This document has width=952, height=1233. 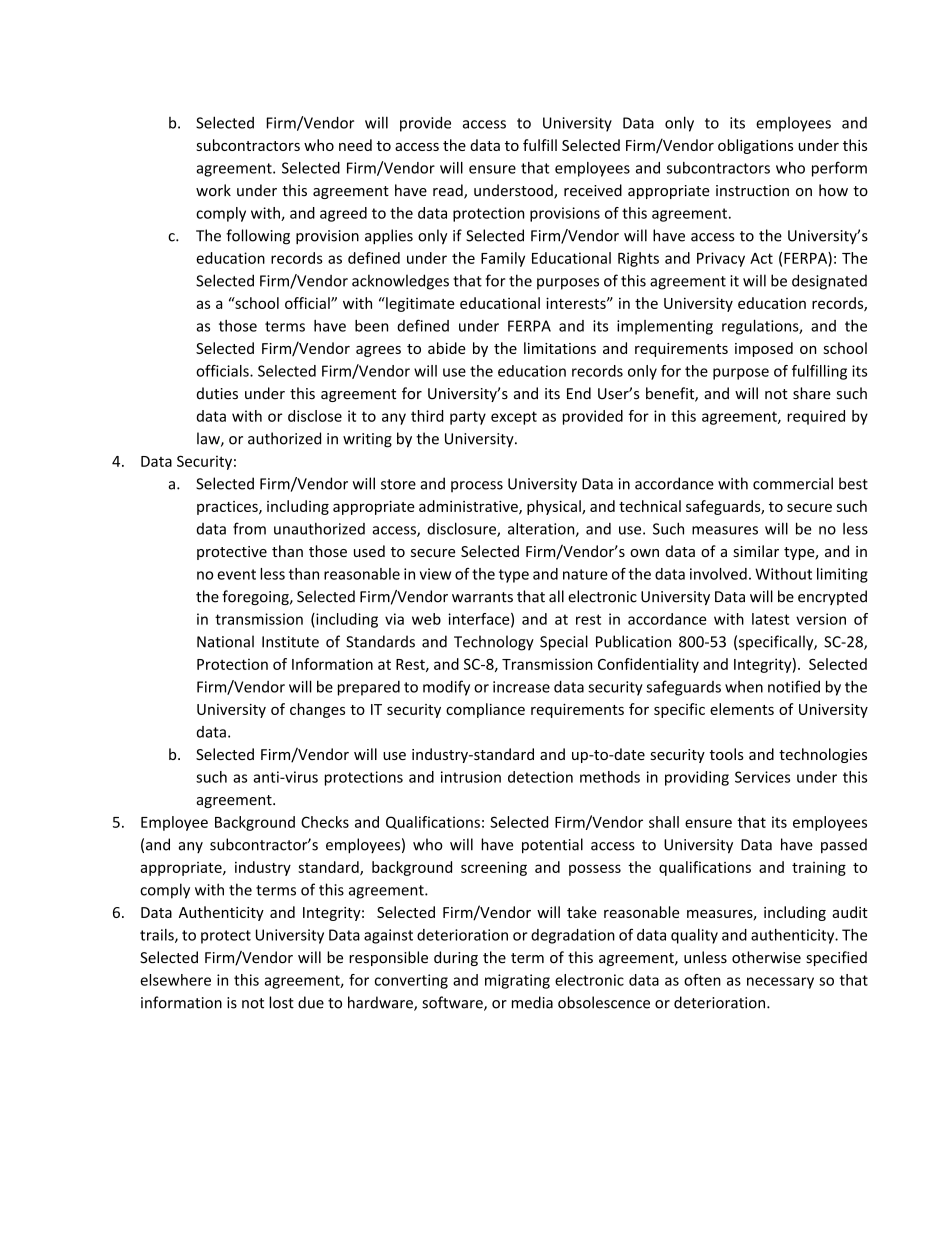 I want to click on lost, so click(x=281, y=1002).
